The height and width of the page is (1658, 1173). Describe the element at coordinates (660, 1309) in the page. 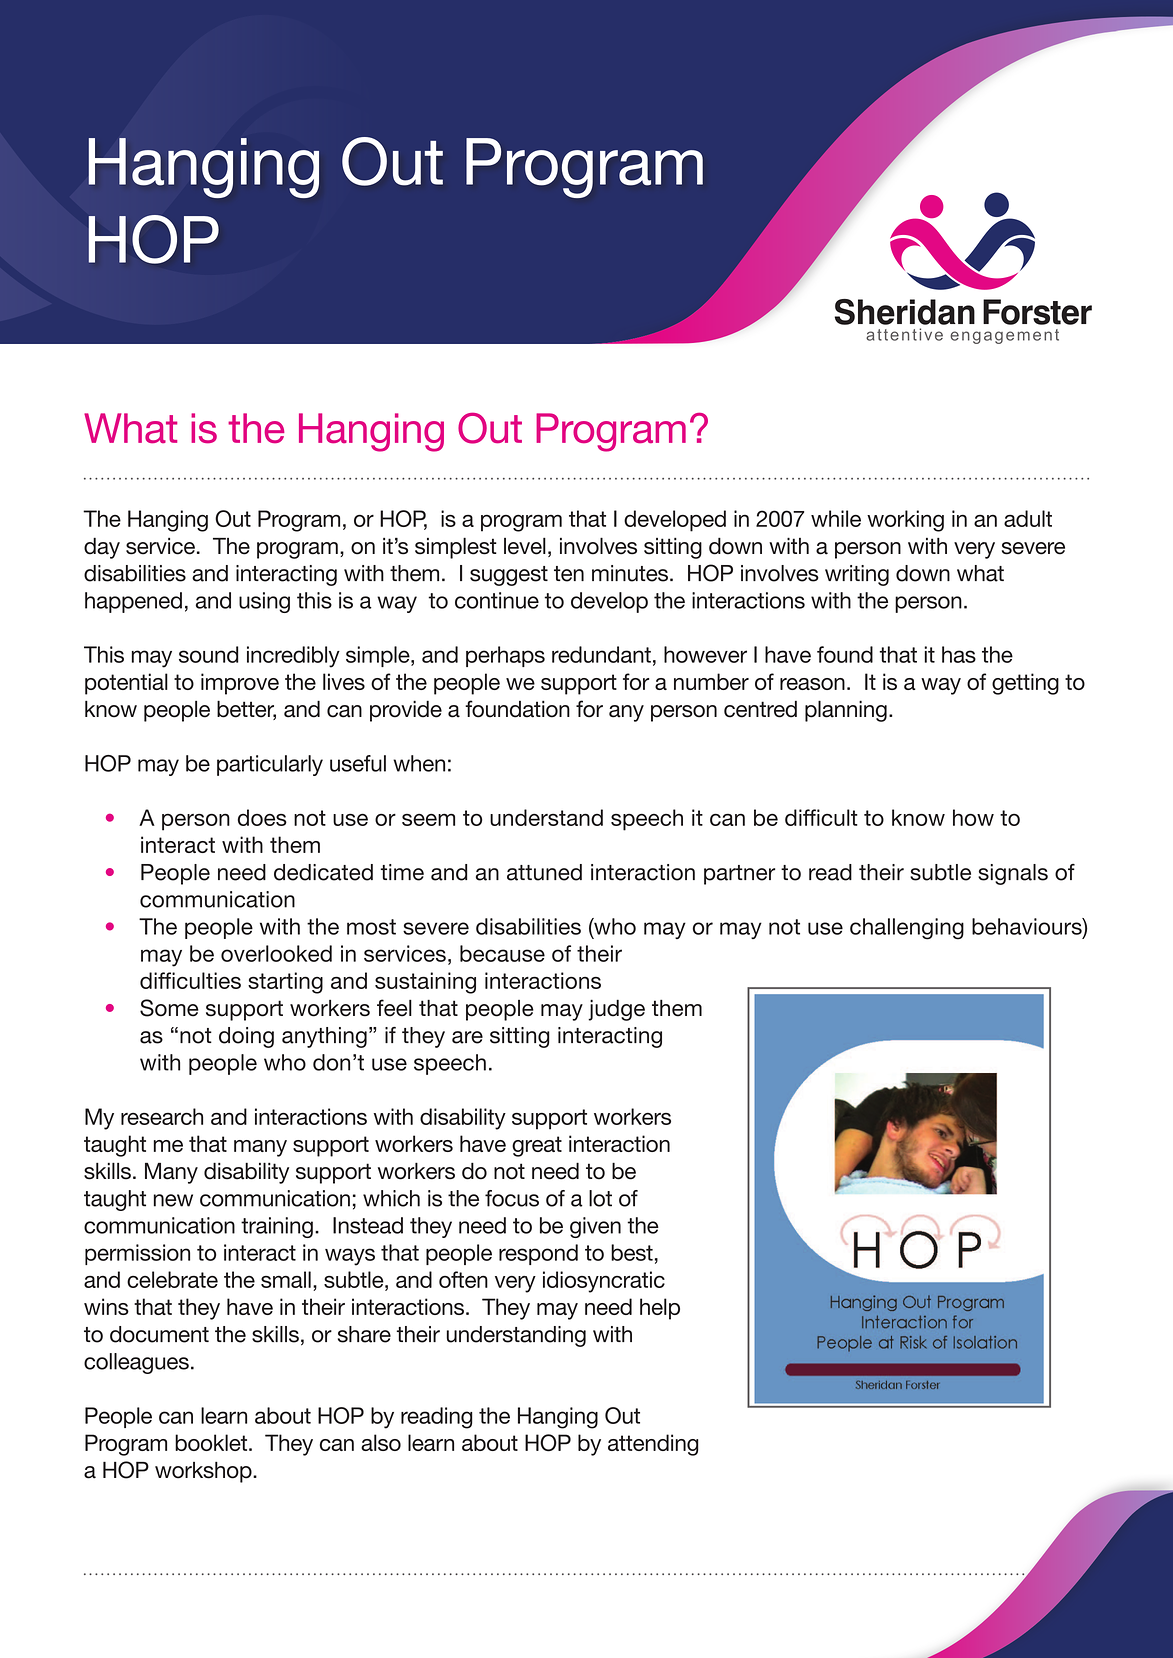

I see `help` at that location.
